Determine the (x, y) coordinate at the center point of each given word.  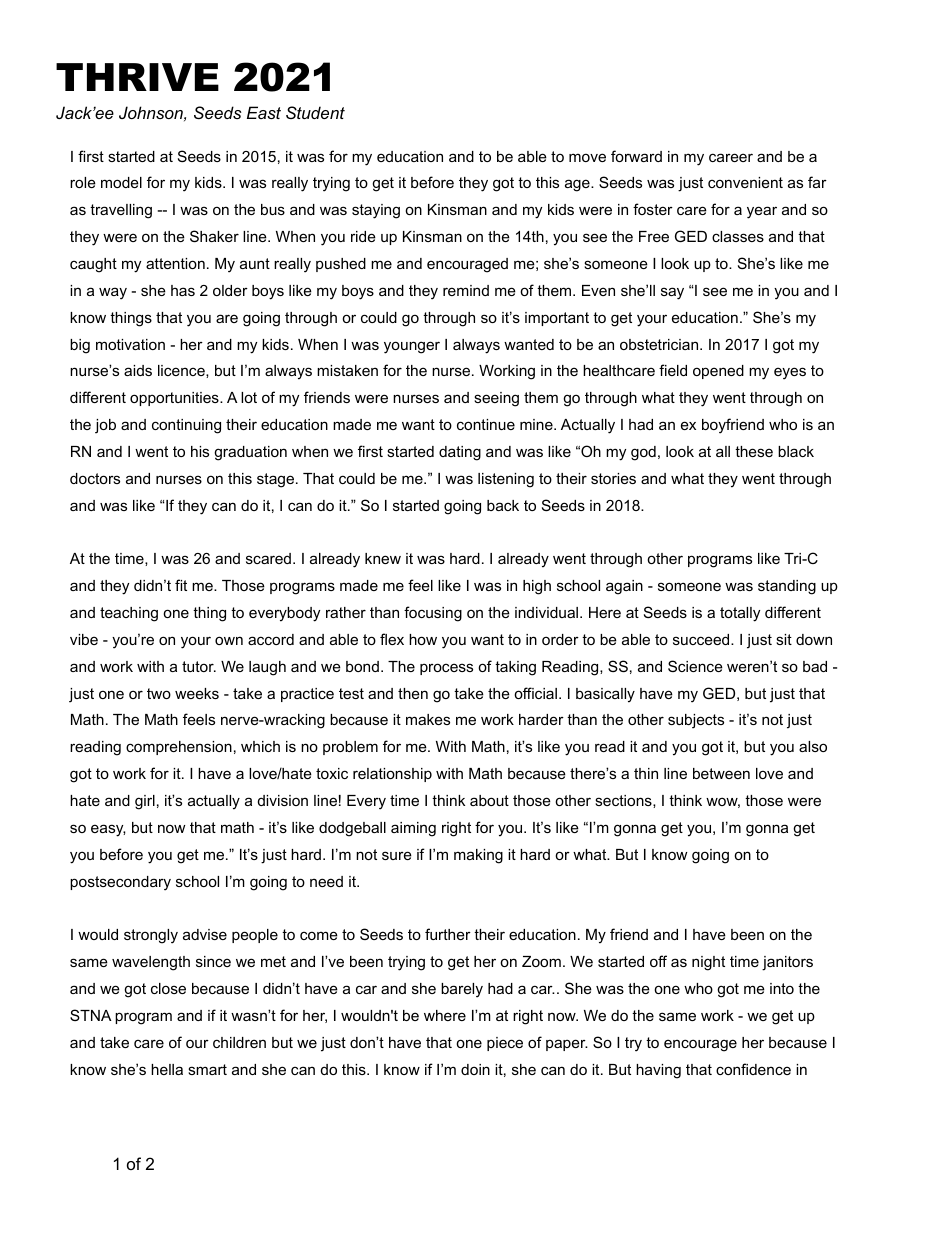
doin (475, 1069)
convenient (745, 182)
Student (315, 112)
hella (167, 1069)
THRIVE (137, 77)
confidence (753, 1069)
